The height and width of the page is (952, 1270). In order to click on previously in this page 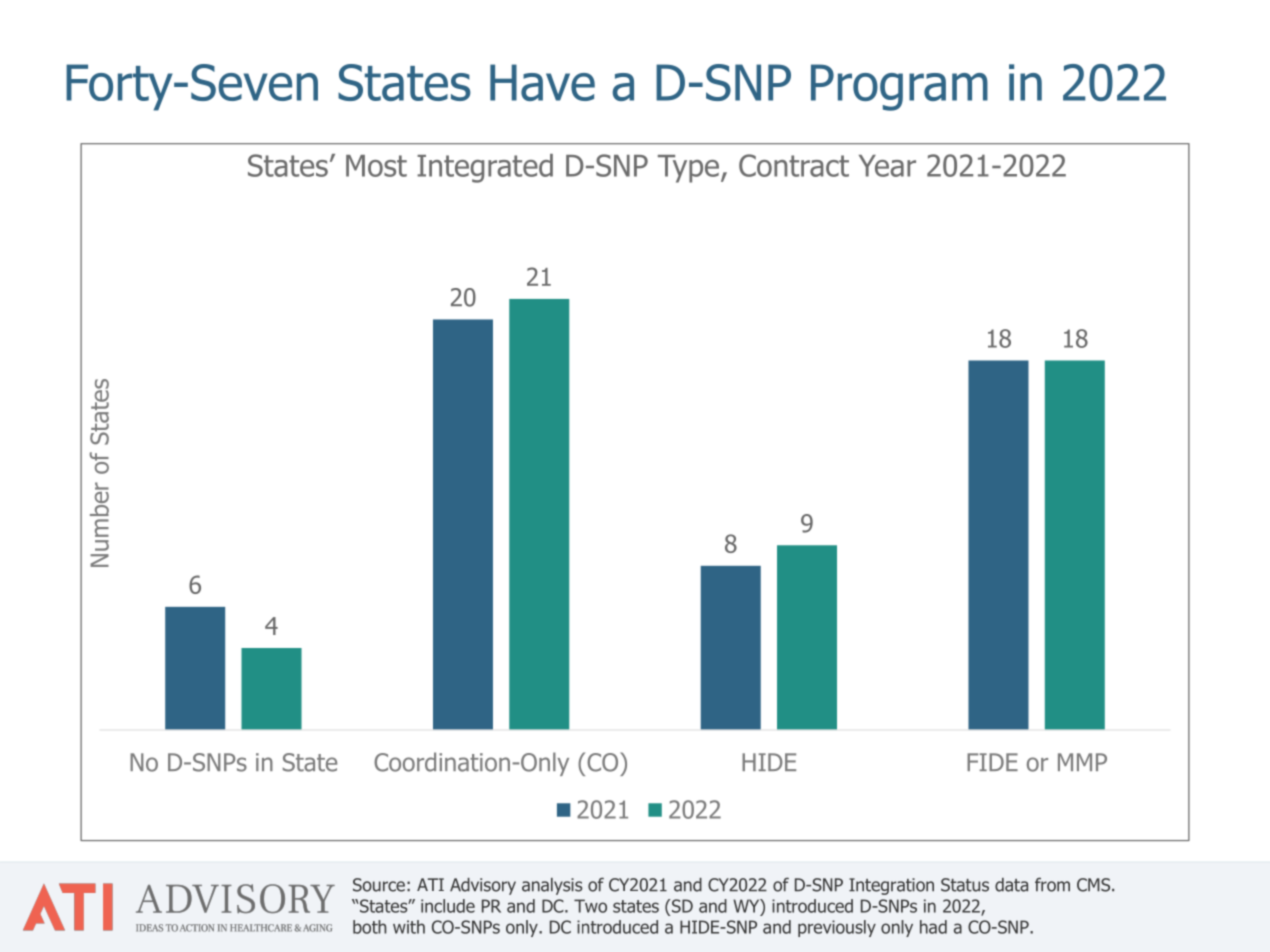, I will do `click(837, 928)`.
